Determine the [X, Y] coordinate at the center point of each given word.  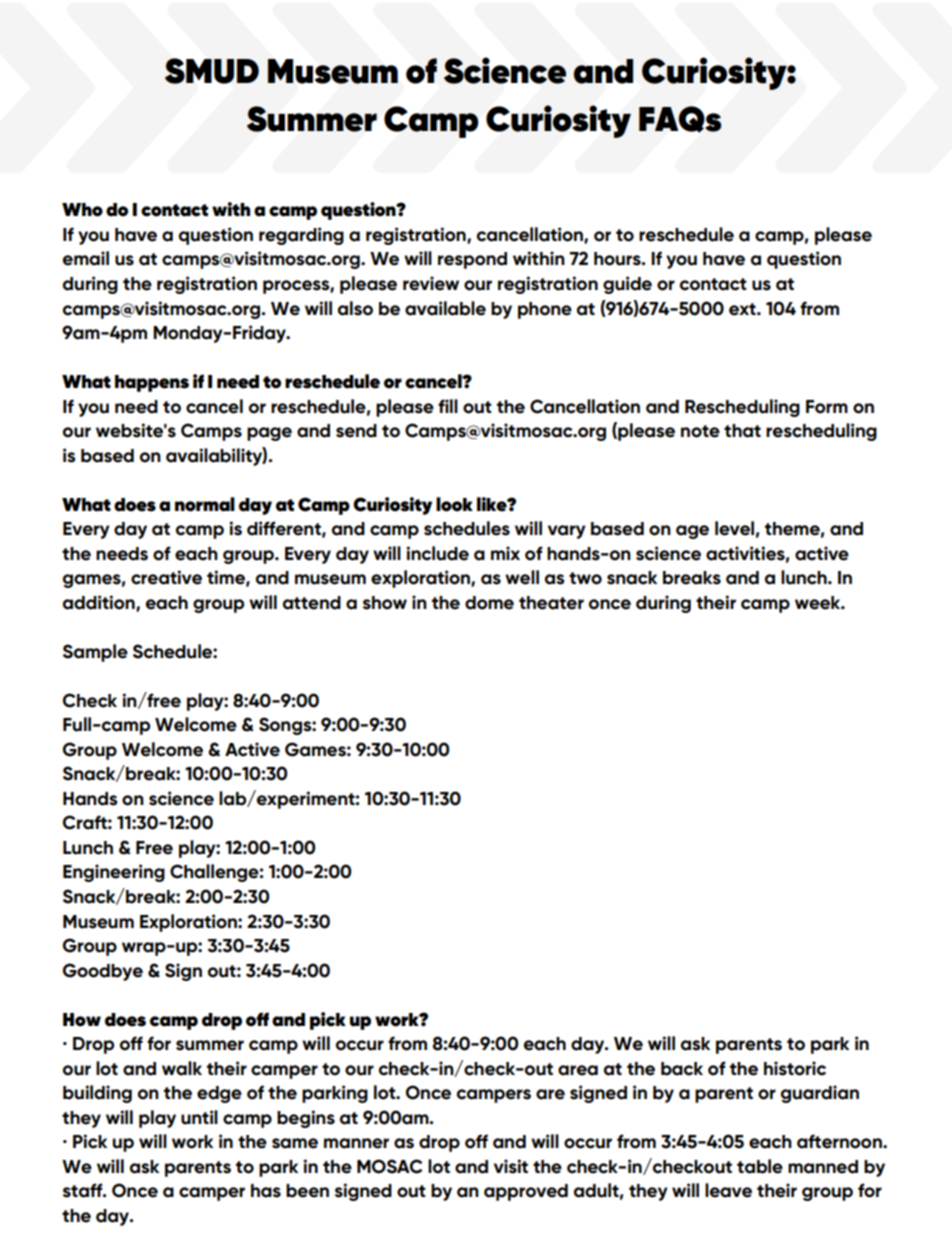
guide [627, 285]
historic [795, 1068]
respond [472, 260]
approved [526, 1192]
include [437, 553]
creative [166, 577]
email [86, 258]
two [585, 578]
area [578, 1070]
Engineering [114, 873]
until [199, 1117]
